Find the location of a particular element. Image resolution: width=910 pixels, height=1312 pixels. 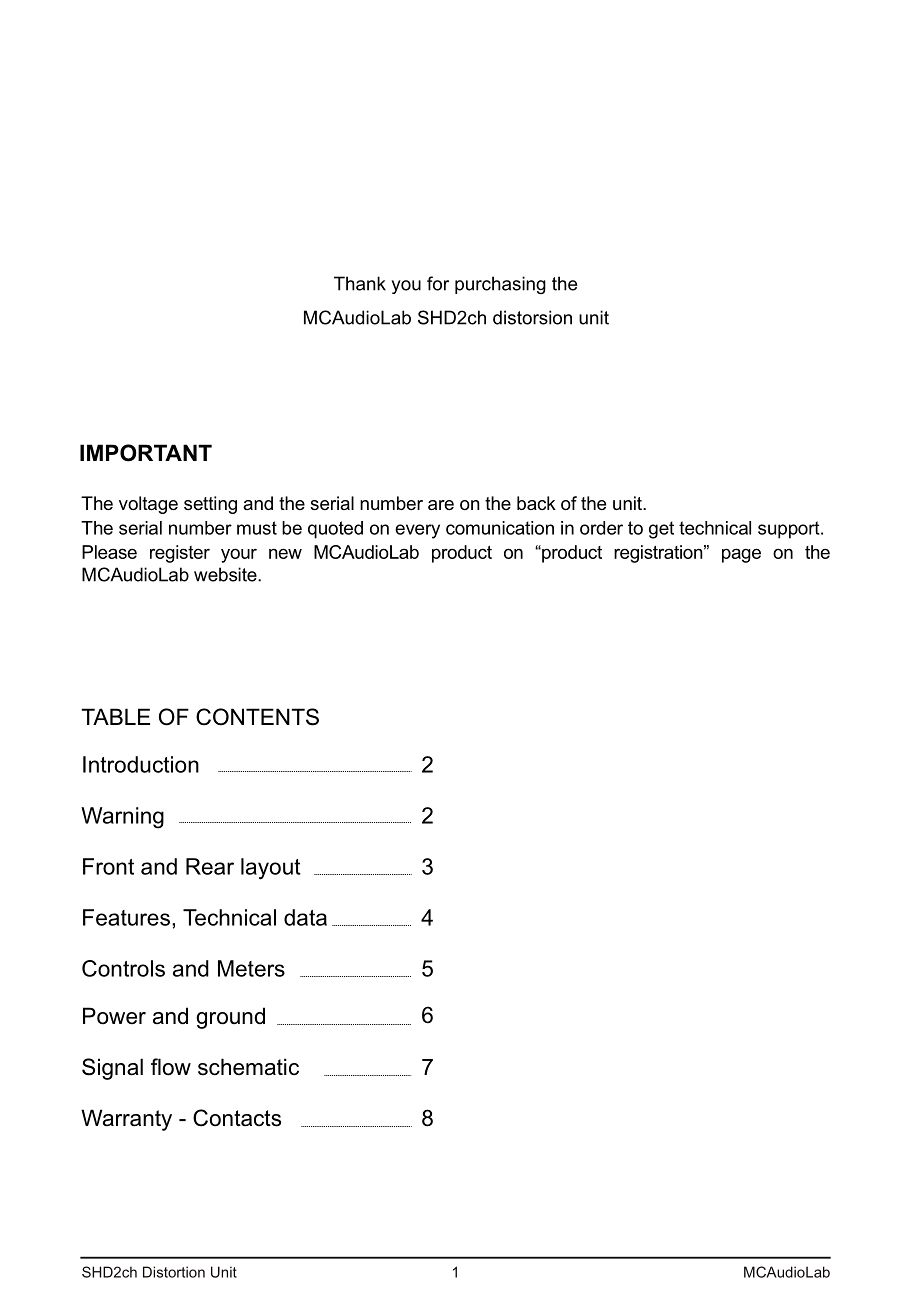

Contacts is located at coordinates (237, 1118).
